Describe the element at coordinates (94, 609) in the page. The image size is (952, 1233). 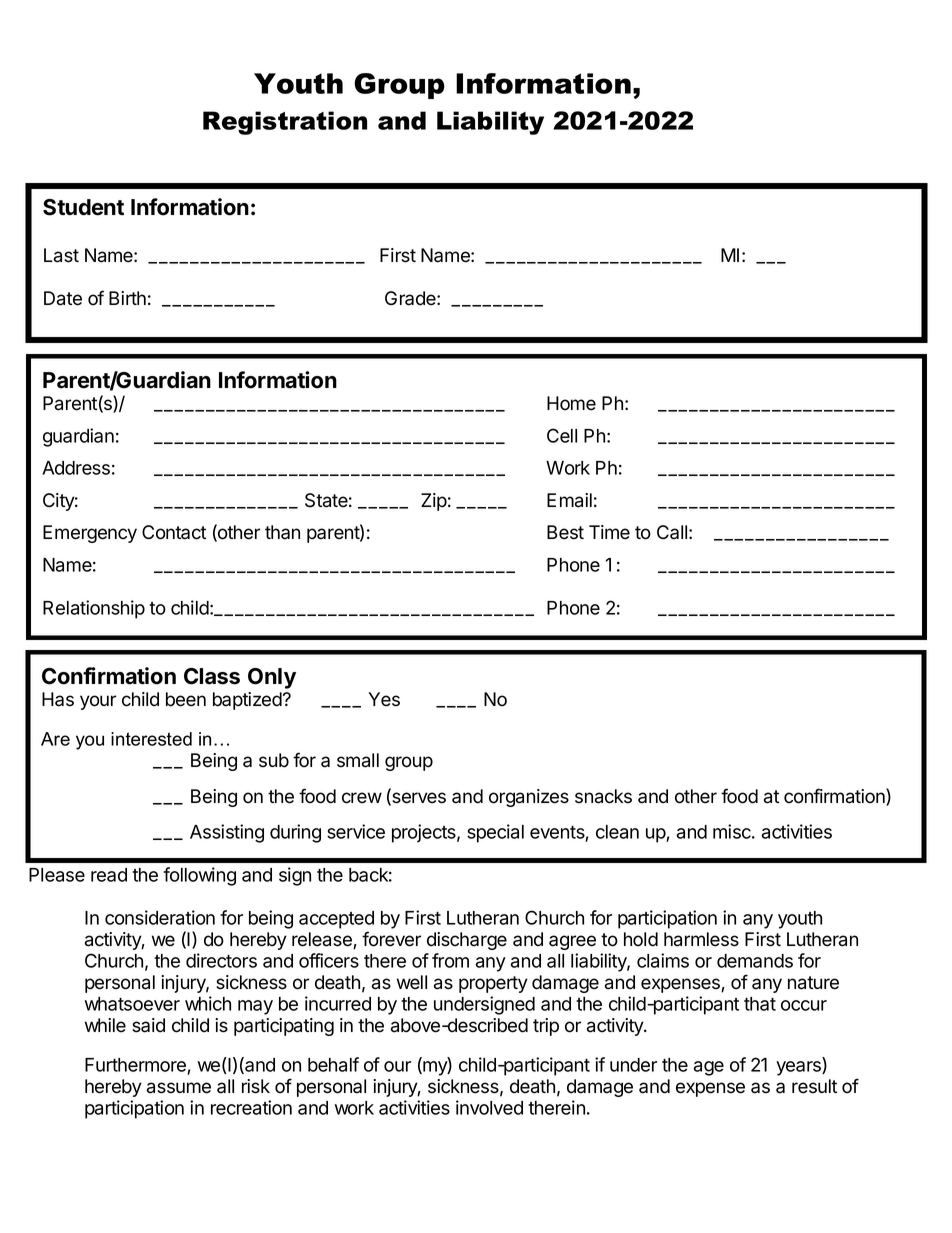
I see `Relationship` at that location.
